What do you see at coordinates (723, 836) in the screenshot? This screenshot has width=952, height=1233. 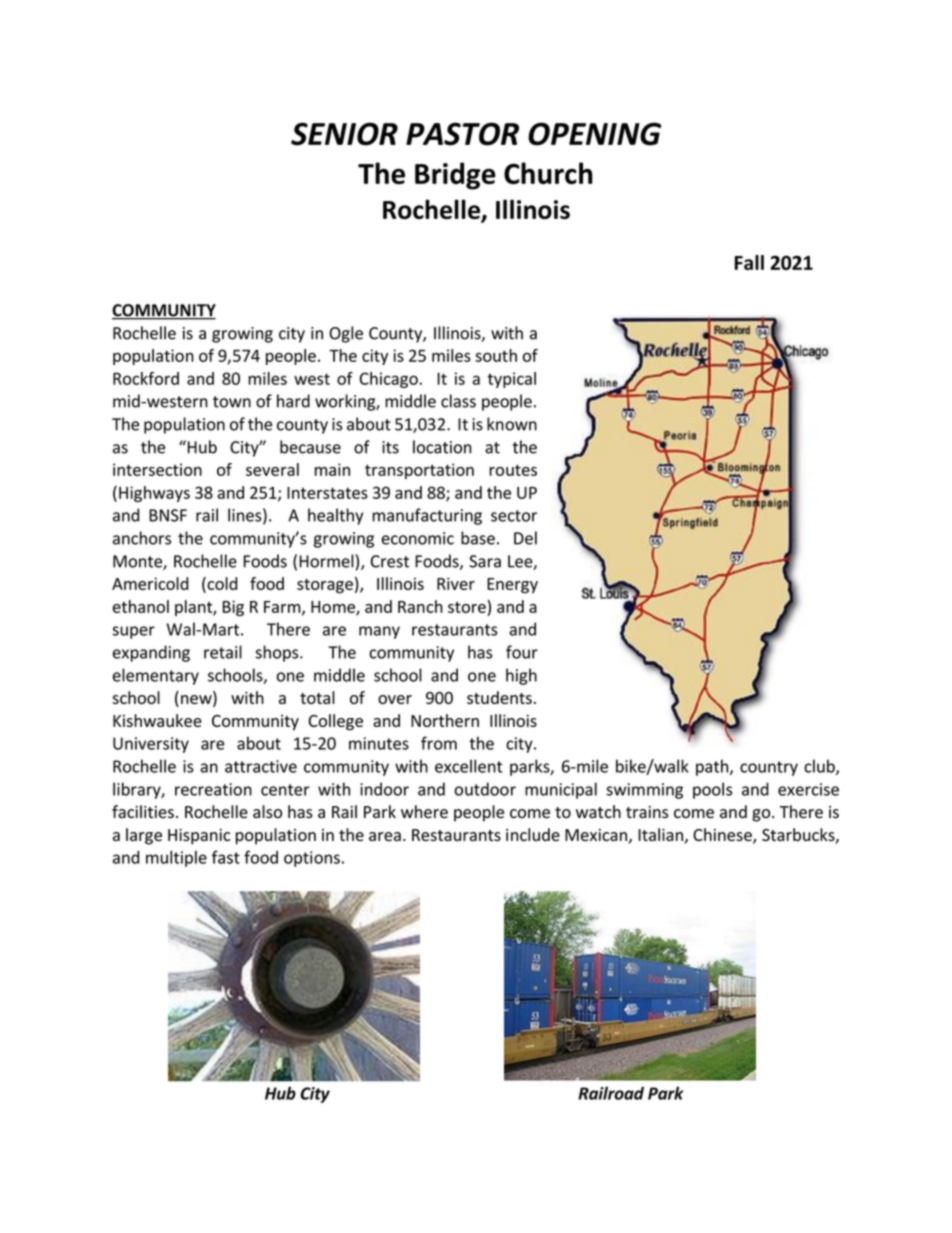 I see `Chinese` at bounding box center [723, 836].
